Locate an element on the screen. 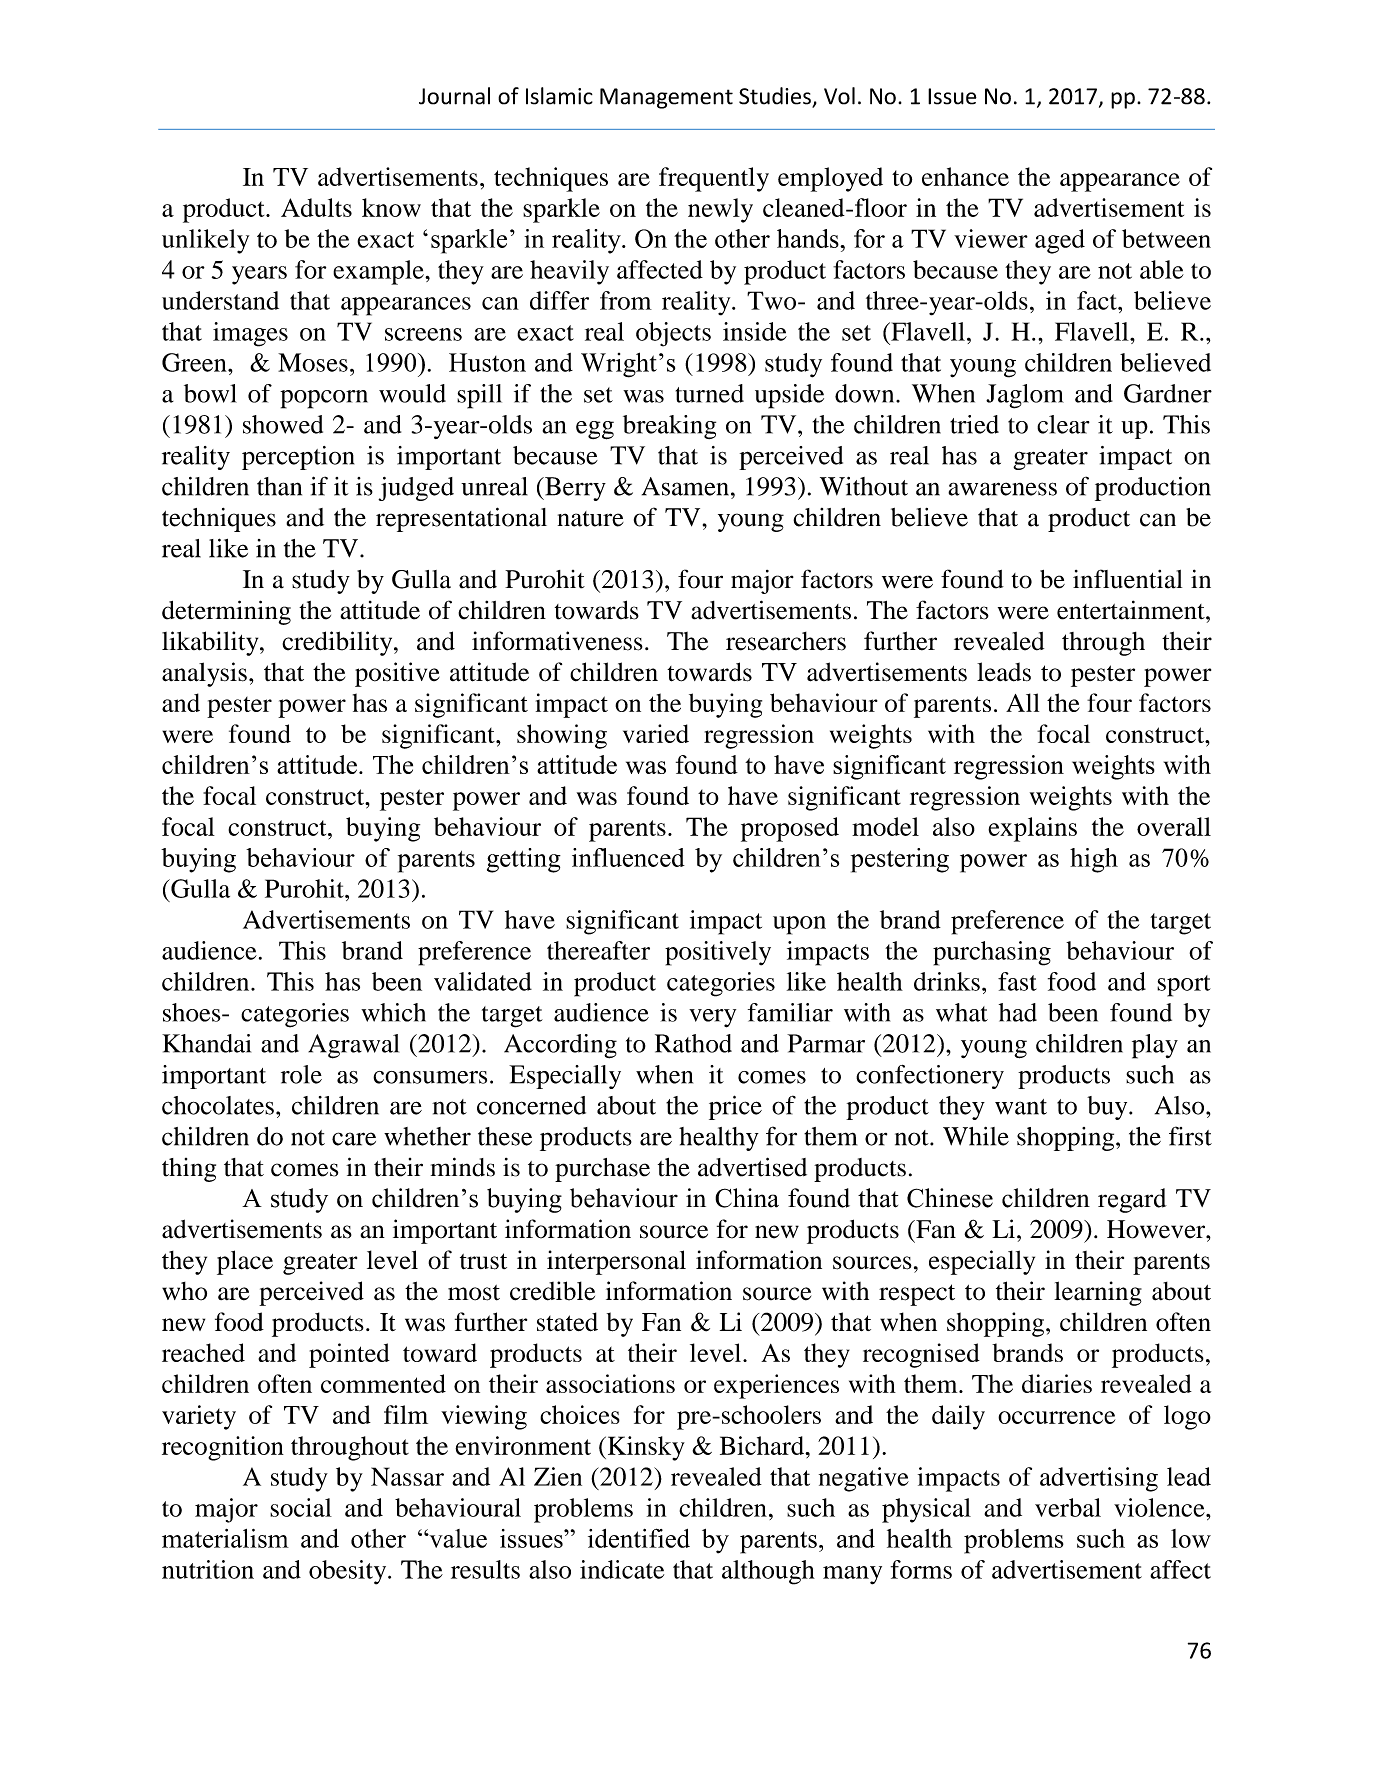 The width and height of the screenshot is (1373, 1776). awareness is located at coordinates (1002, 489).
